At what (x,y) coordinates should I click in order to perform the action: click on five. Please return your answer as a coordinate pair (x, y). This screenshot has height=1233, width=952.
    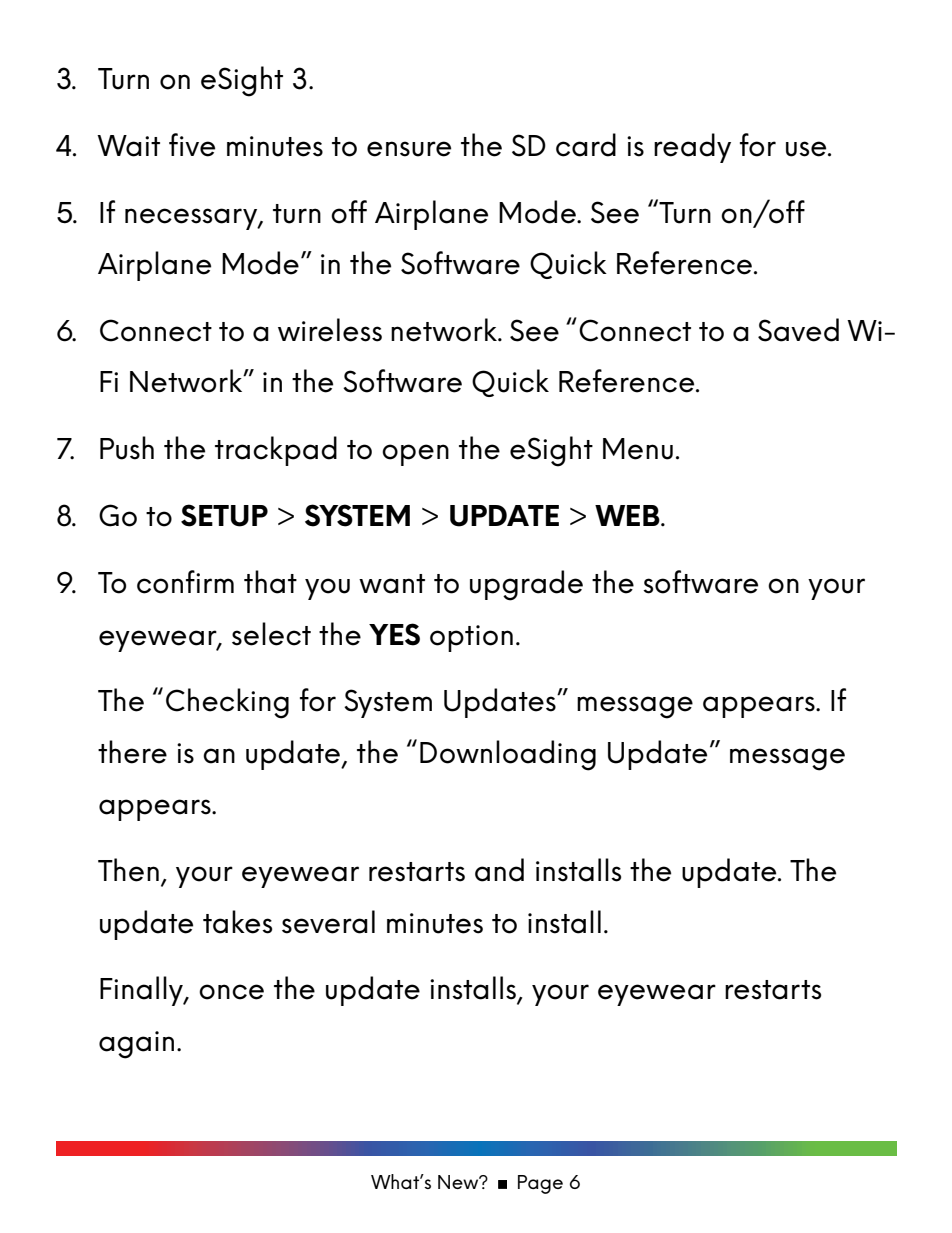
    Looking at the image, I should click on (192, 145).
